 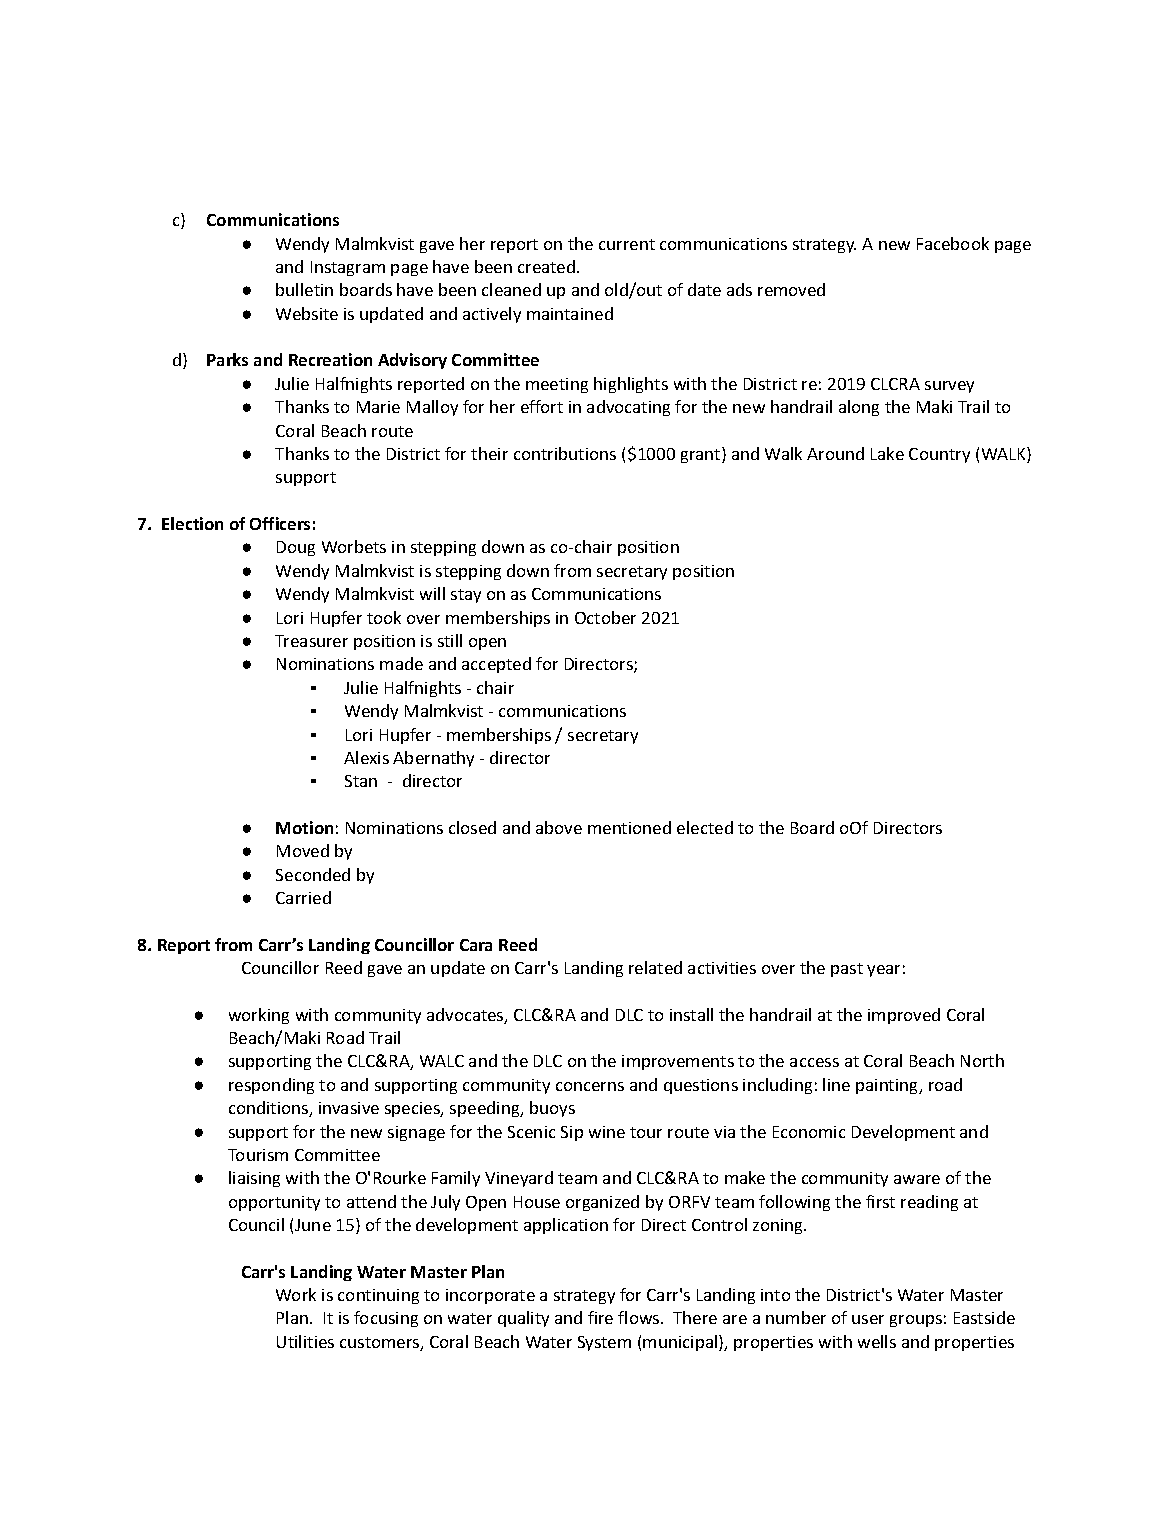 I want to click on fire, so click(x=600, y=1317).
